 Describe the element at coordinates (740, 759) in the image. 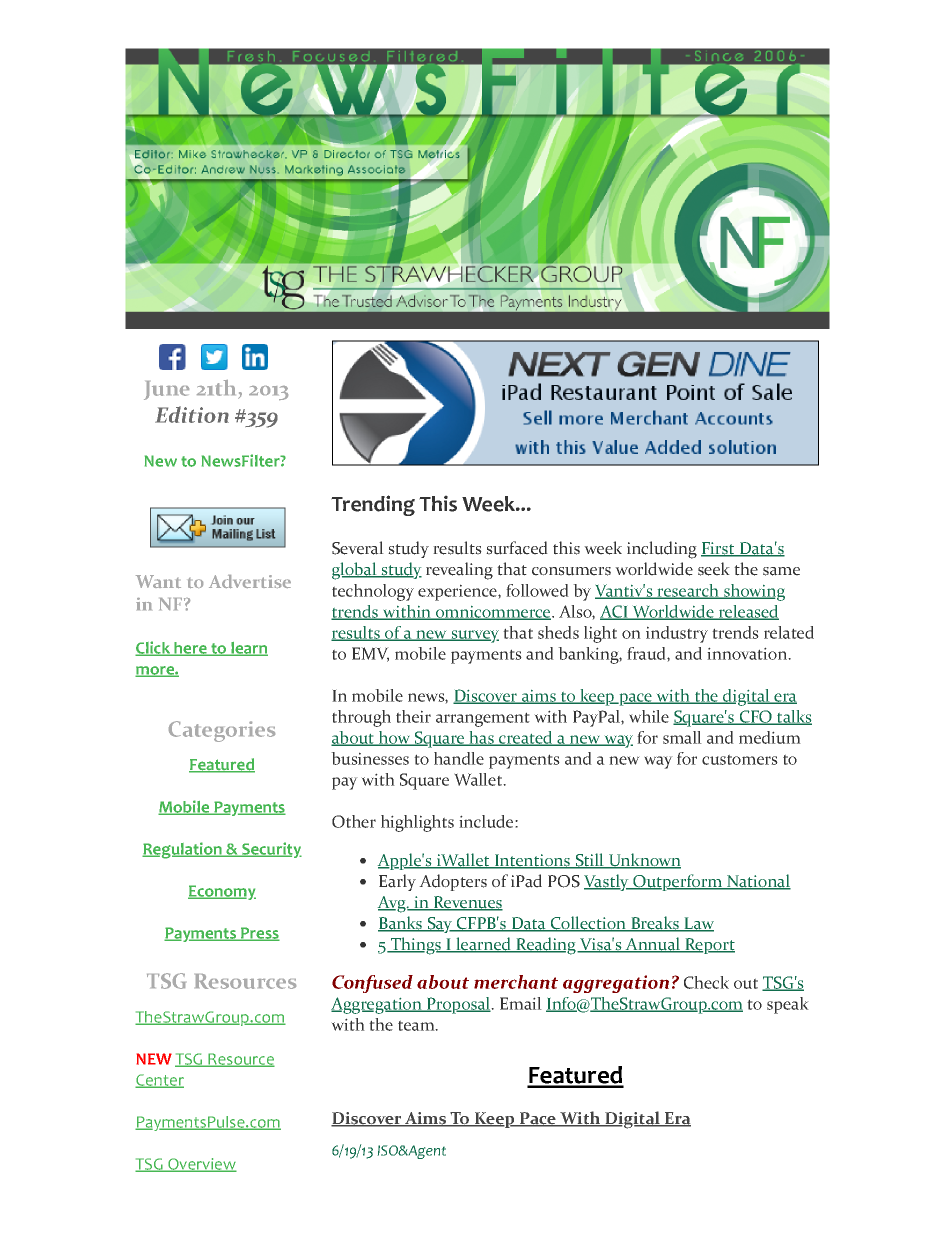

I see `customers` at that location.
